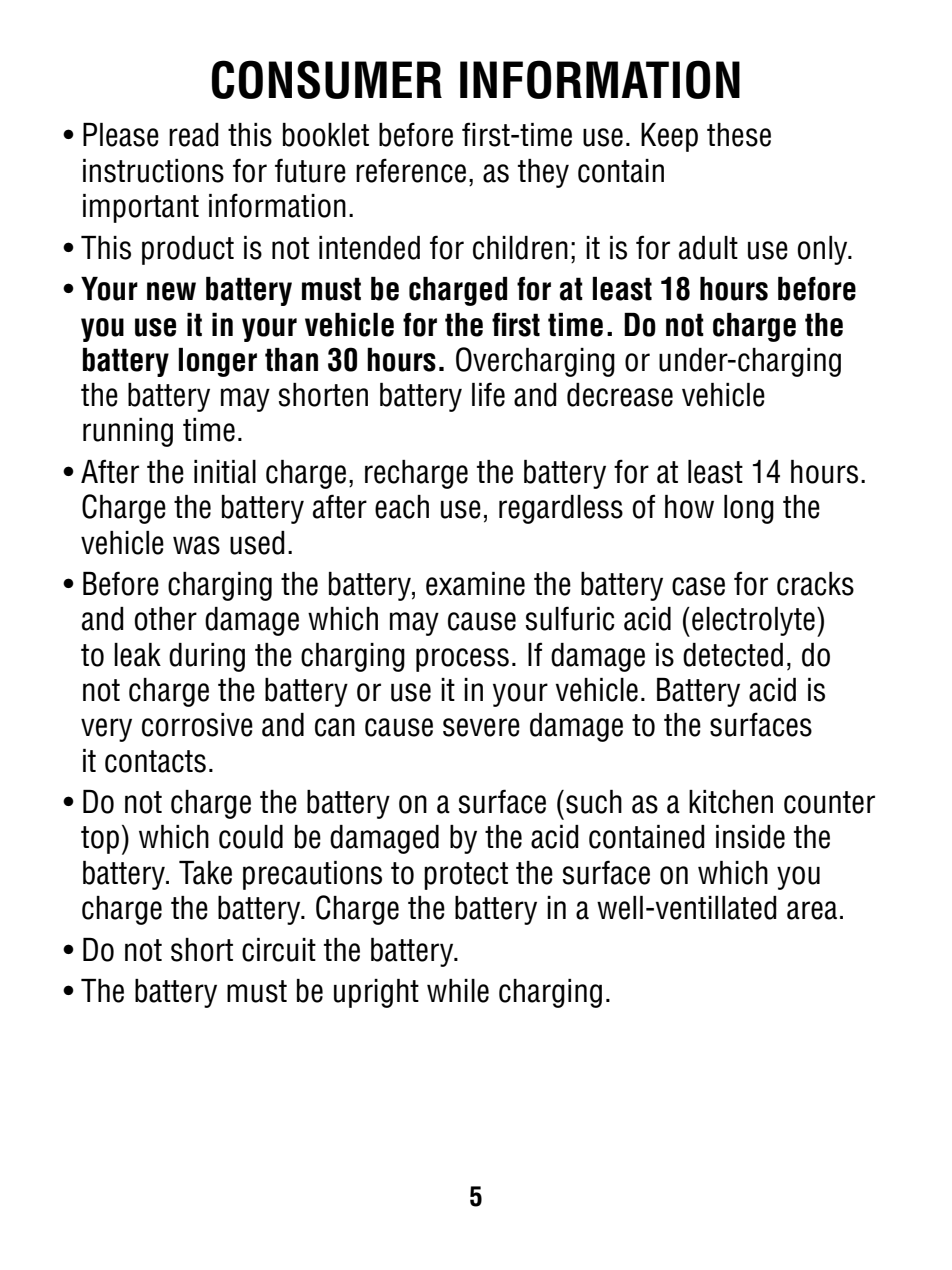  Describe the element at coordinates (689, 507) in the image. I see `how` at that location.
